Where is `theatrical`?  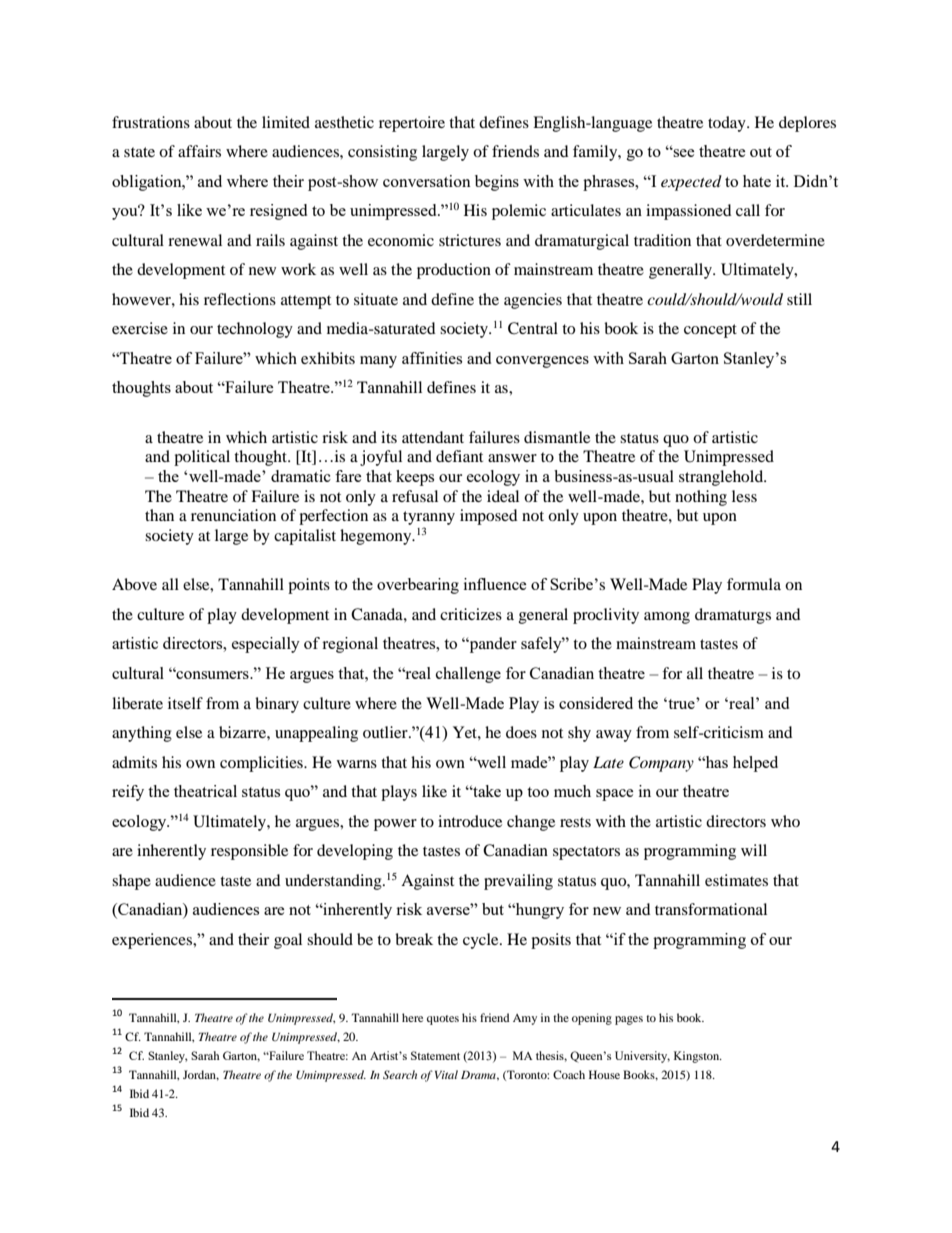
theatrical is located at coordinates (205, 791).
